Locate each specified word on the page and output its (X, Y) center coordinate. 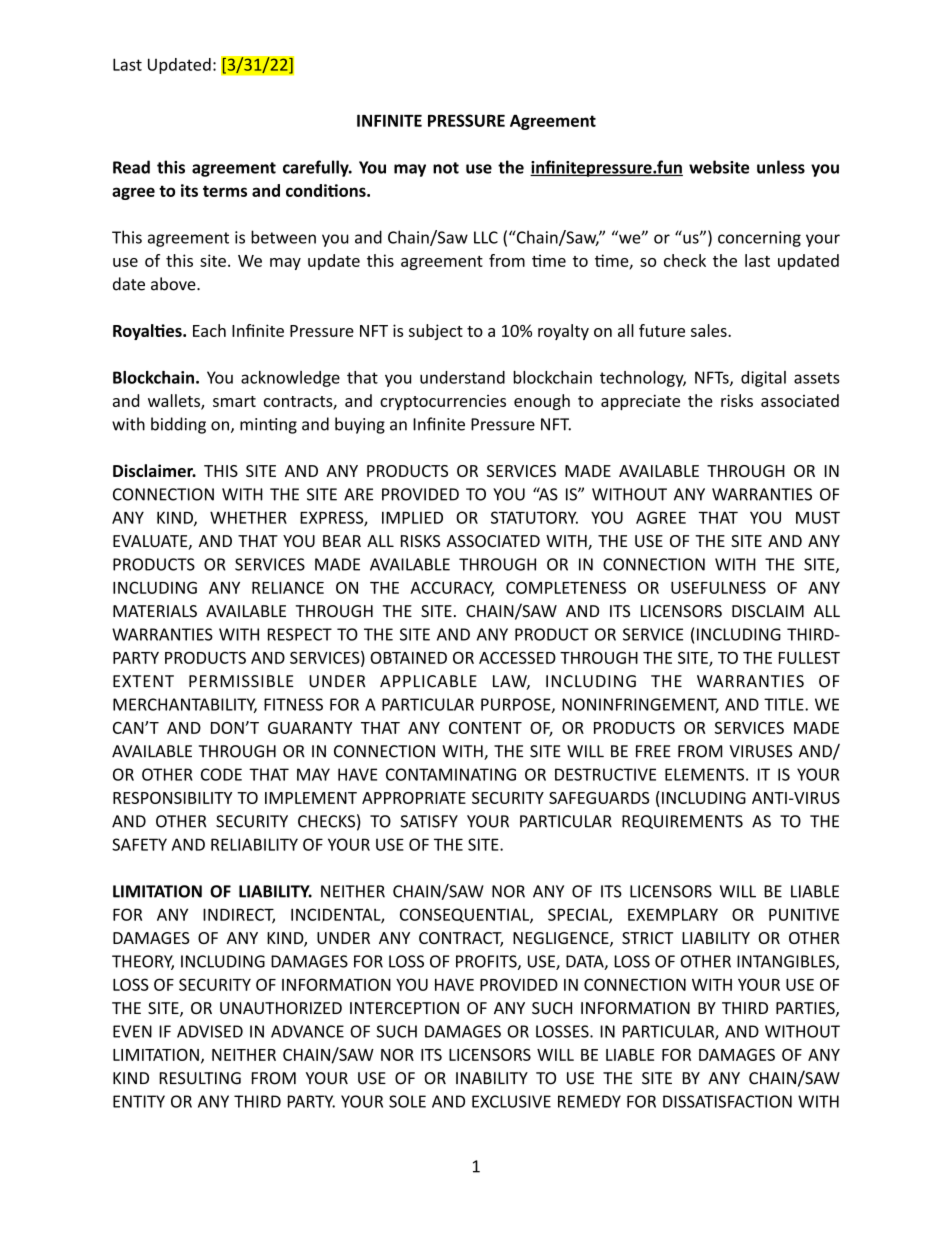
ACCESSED (517, 657)
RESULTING (200, 1078)
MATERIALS (155, 611)
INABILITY (492, 1078)
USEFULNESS (718, 587)
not (446, 168)
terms (225, 191)
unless (781, 167)
